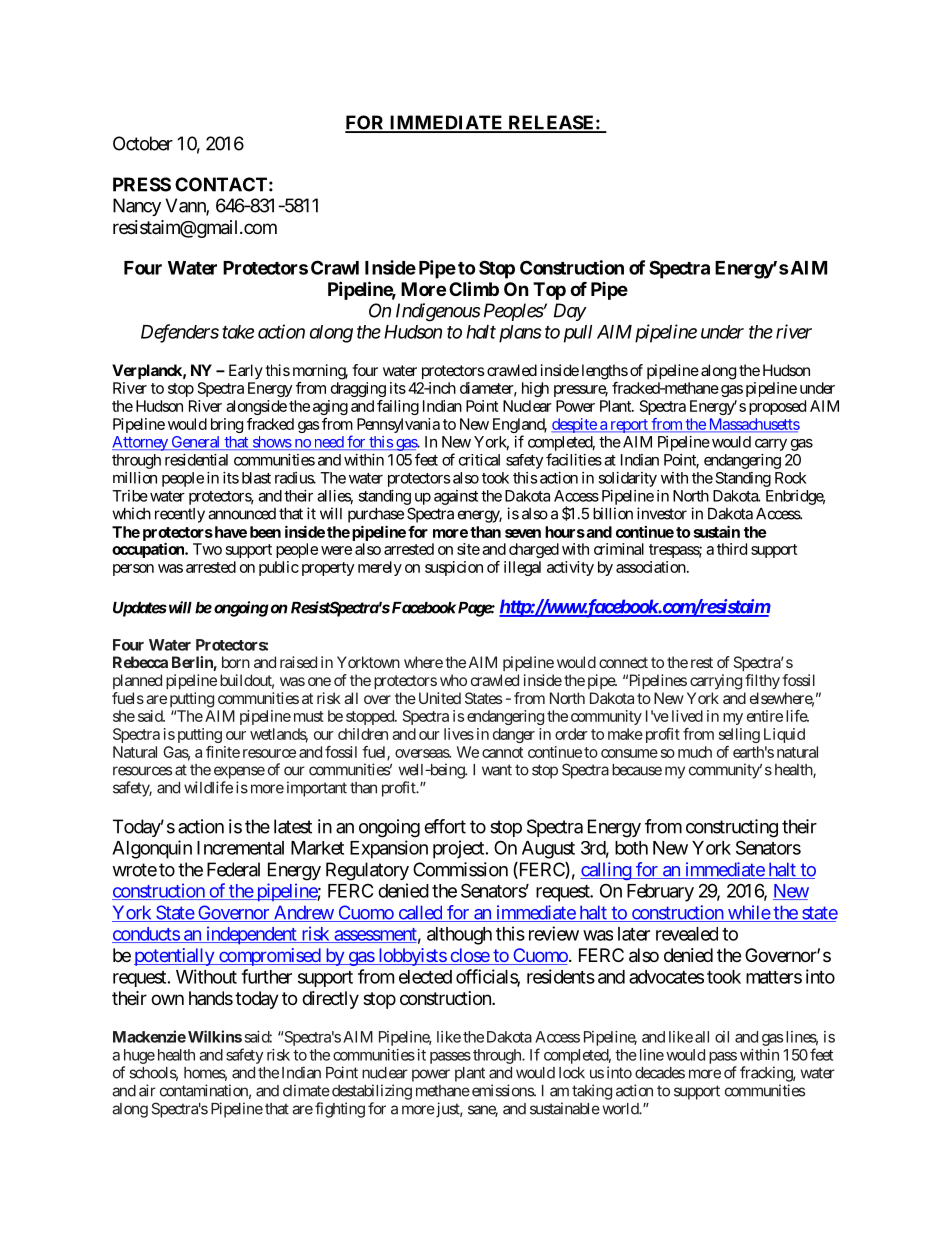  I want to click on air, so click(147, 1090).
